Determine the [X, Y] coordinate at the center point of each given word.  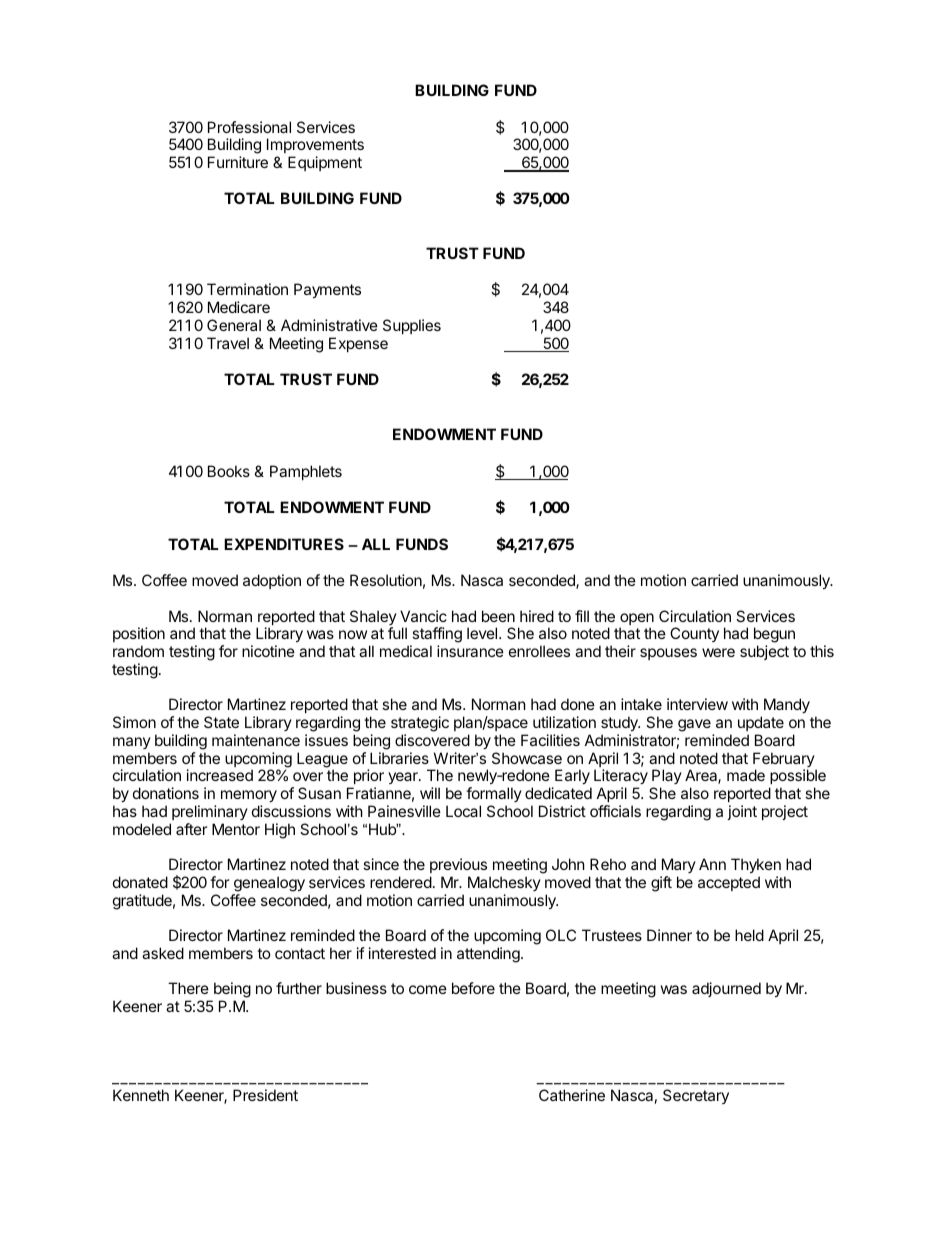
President [265, 1095]
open [637, 620]
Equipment [325, 163]
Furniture [238, 162]
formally [494, 794]
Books [229, 471]
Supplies [412, 326]
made [746, 775]
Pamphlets [306, 472]
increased [220, 775]
